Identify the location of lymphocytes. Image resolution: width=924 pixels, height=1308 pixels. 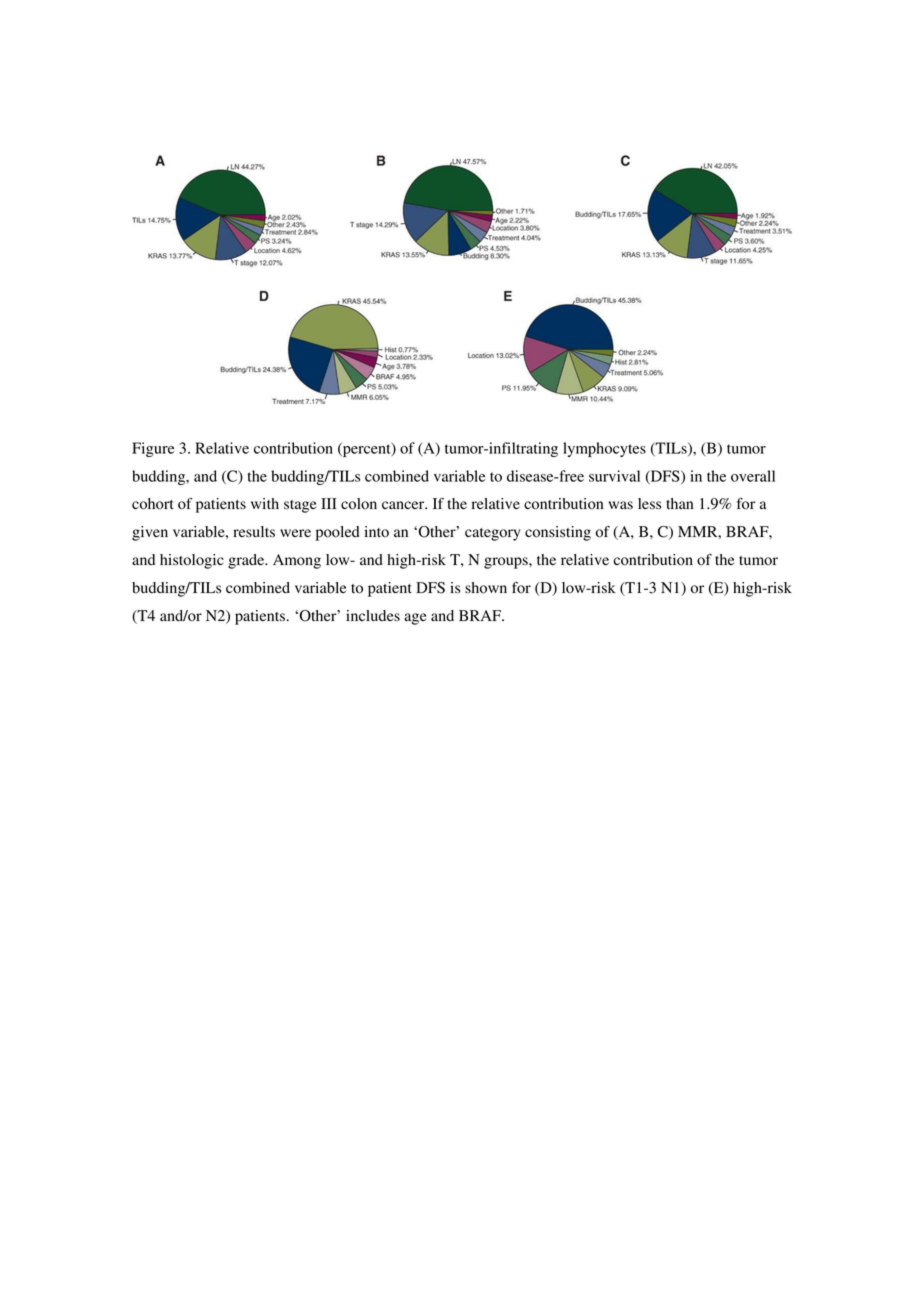
(604, 449).
